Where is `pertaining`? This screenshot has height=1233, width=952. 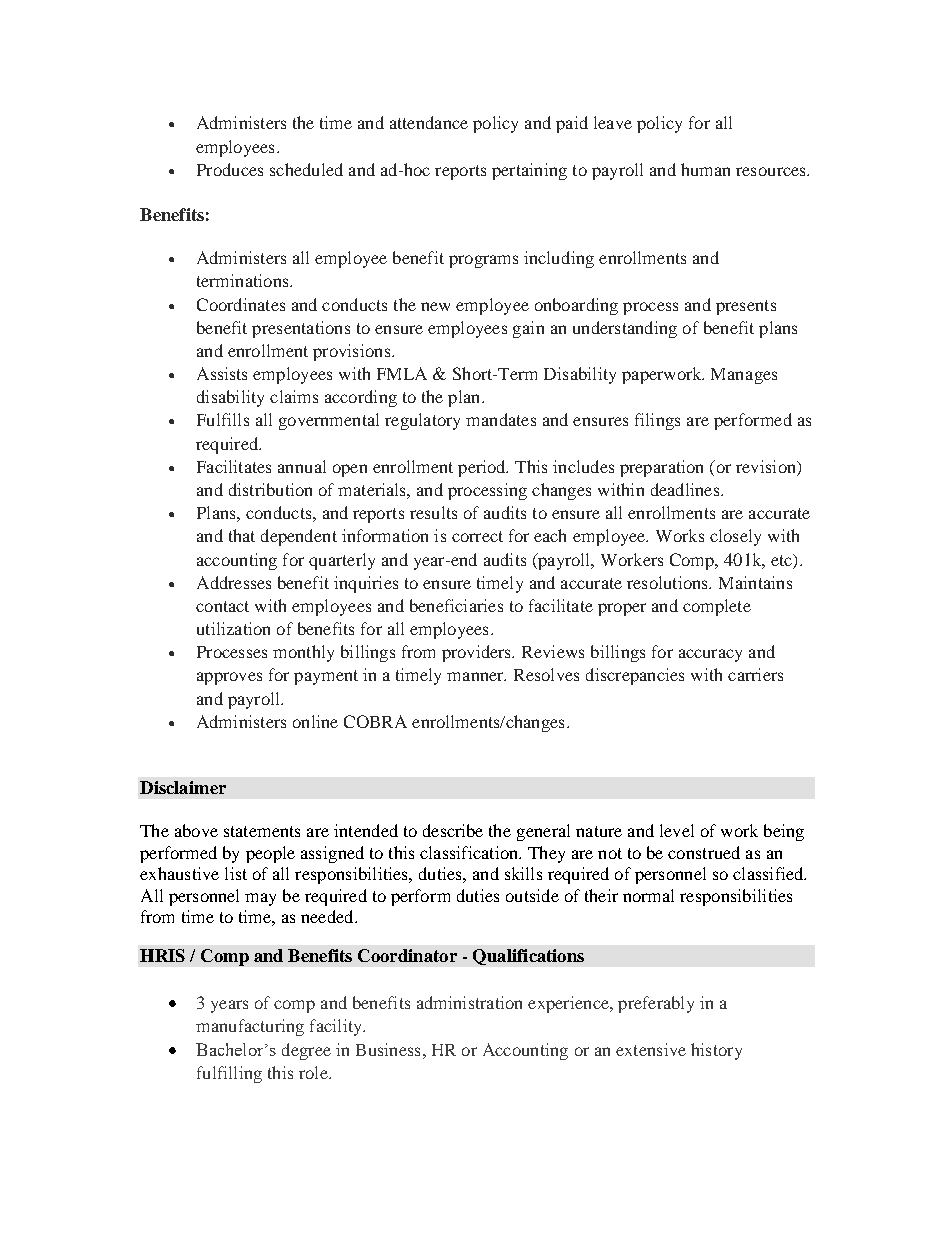 pertaining is located at coordinates (529, 171).
